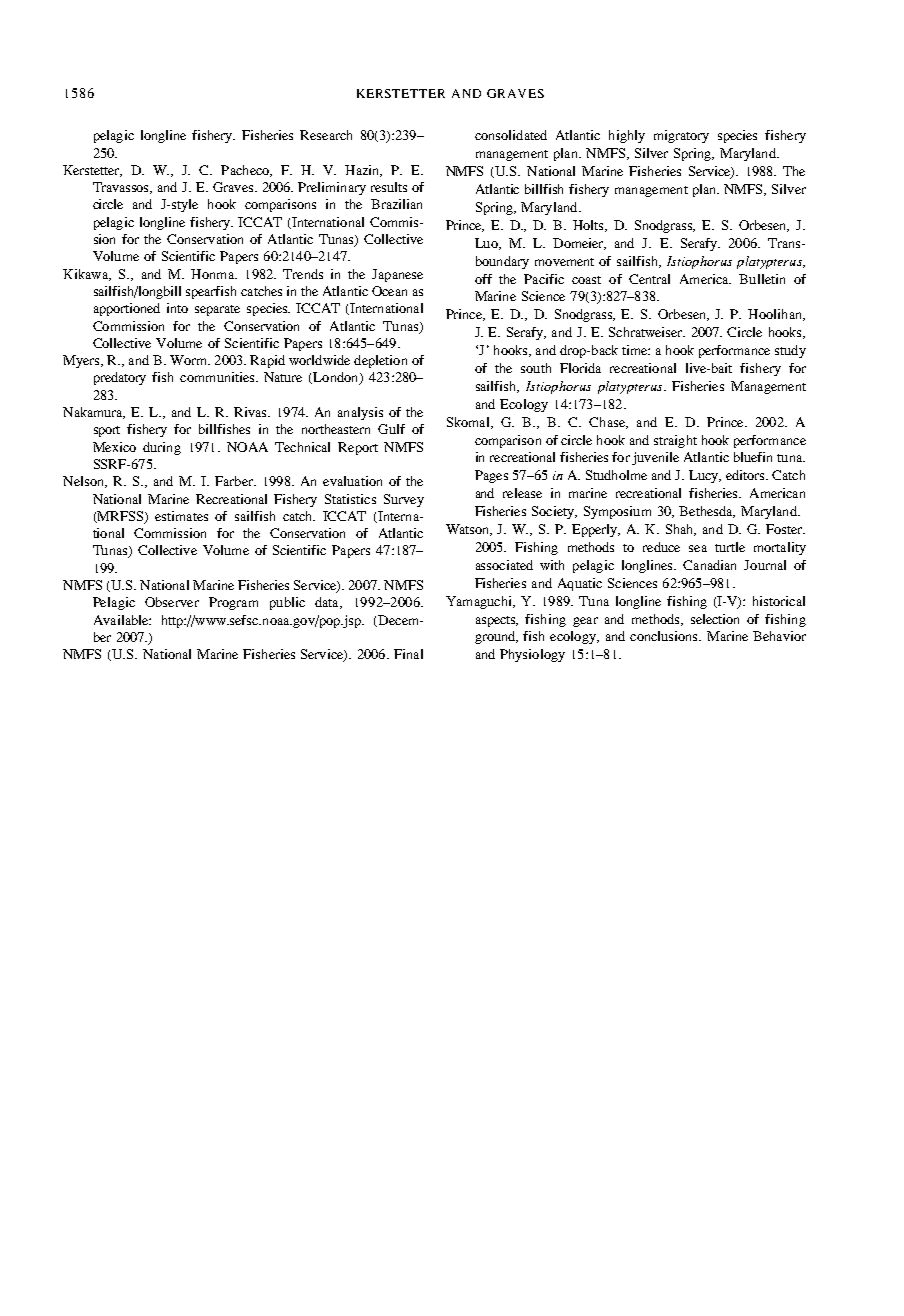 The width and height of the document is (904, 1316). I want to click on consolidated, so click(511, 135).
